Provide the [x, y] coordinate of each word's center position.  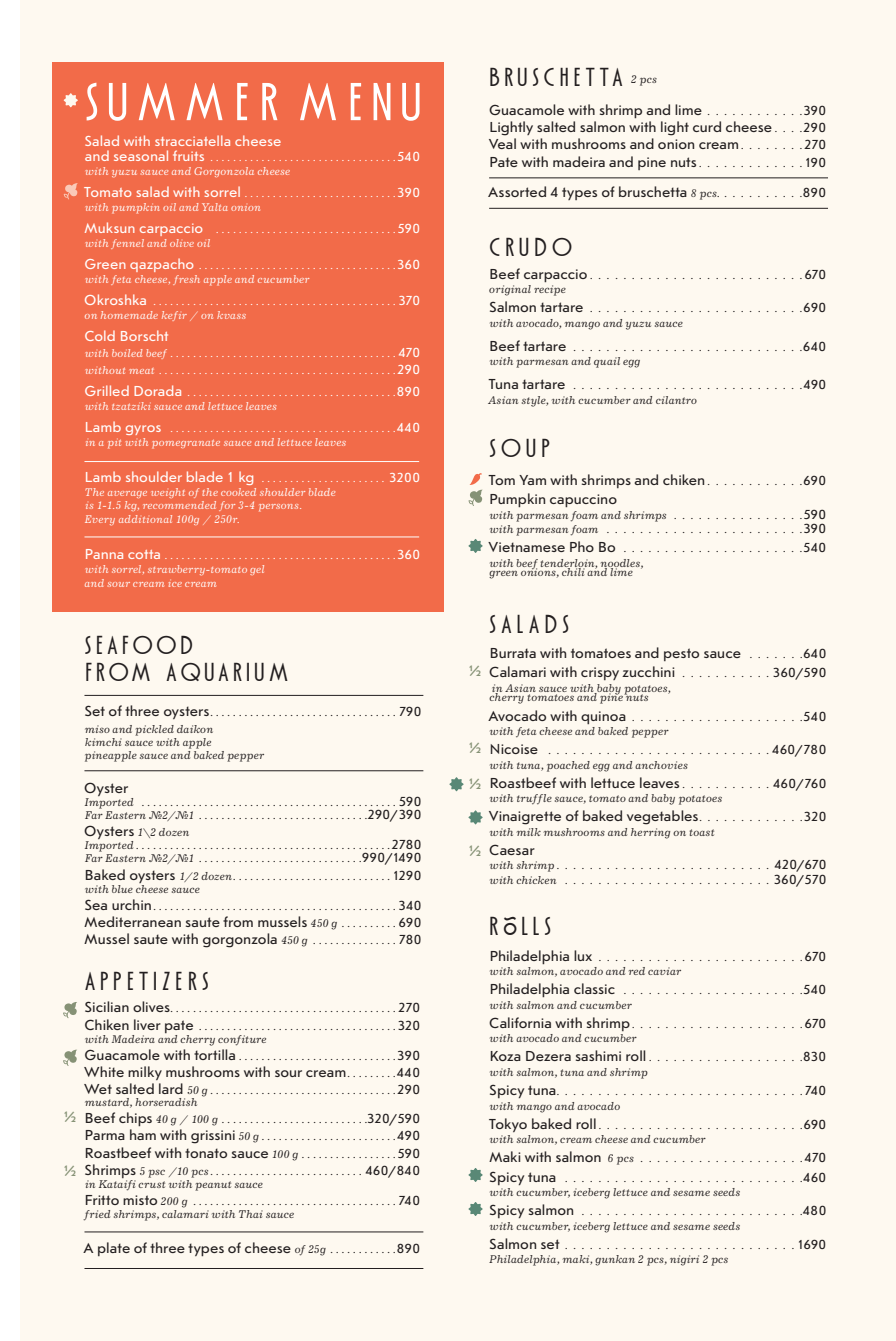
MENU [360, 102]
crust [151, 1184]
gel [257, 570]
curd [707, 126]
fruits [188, 155]
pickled [154, 730]
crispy [600, 673]
